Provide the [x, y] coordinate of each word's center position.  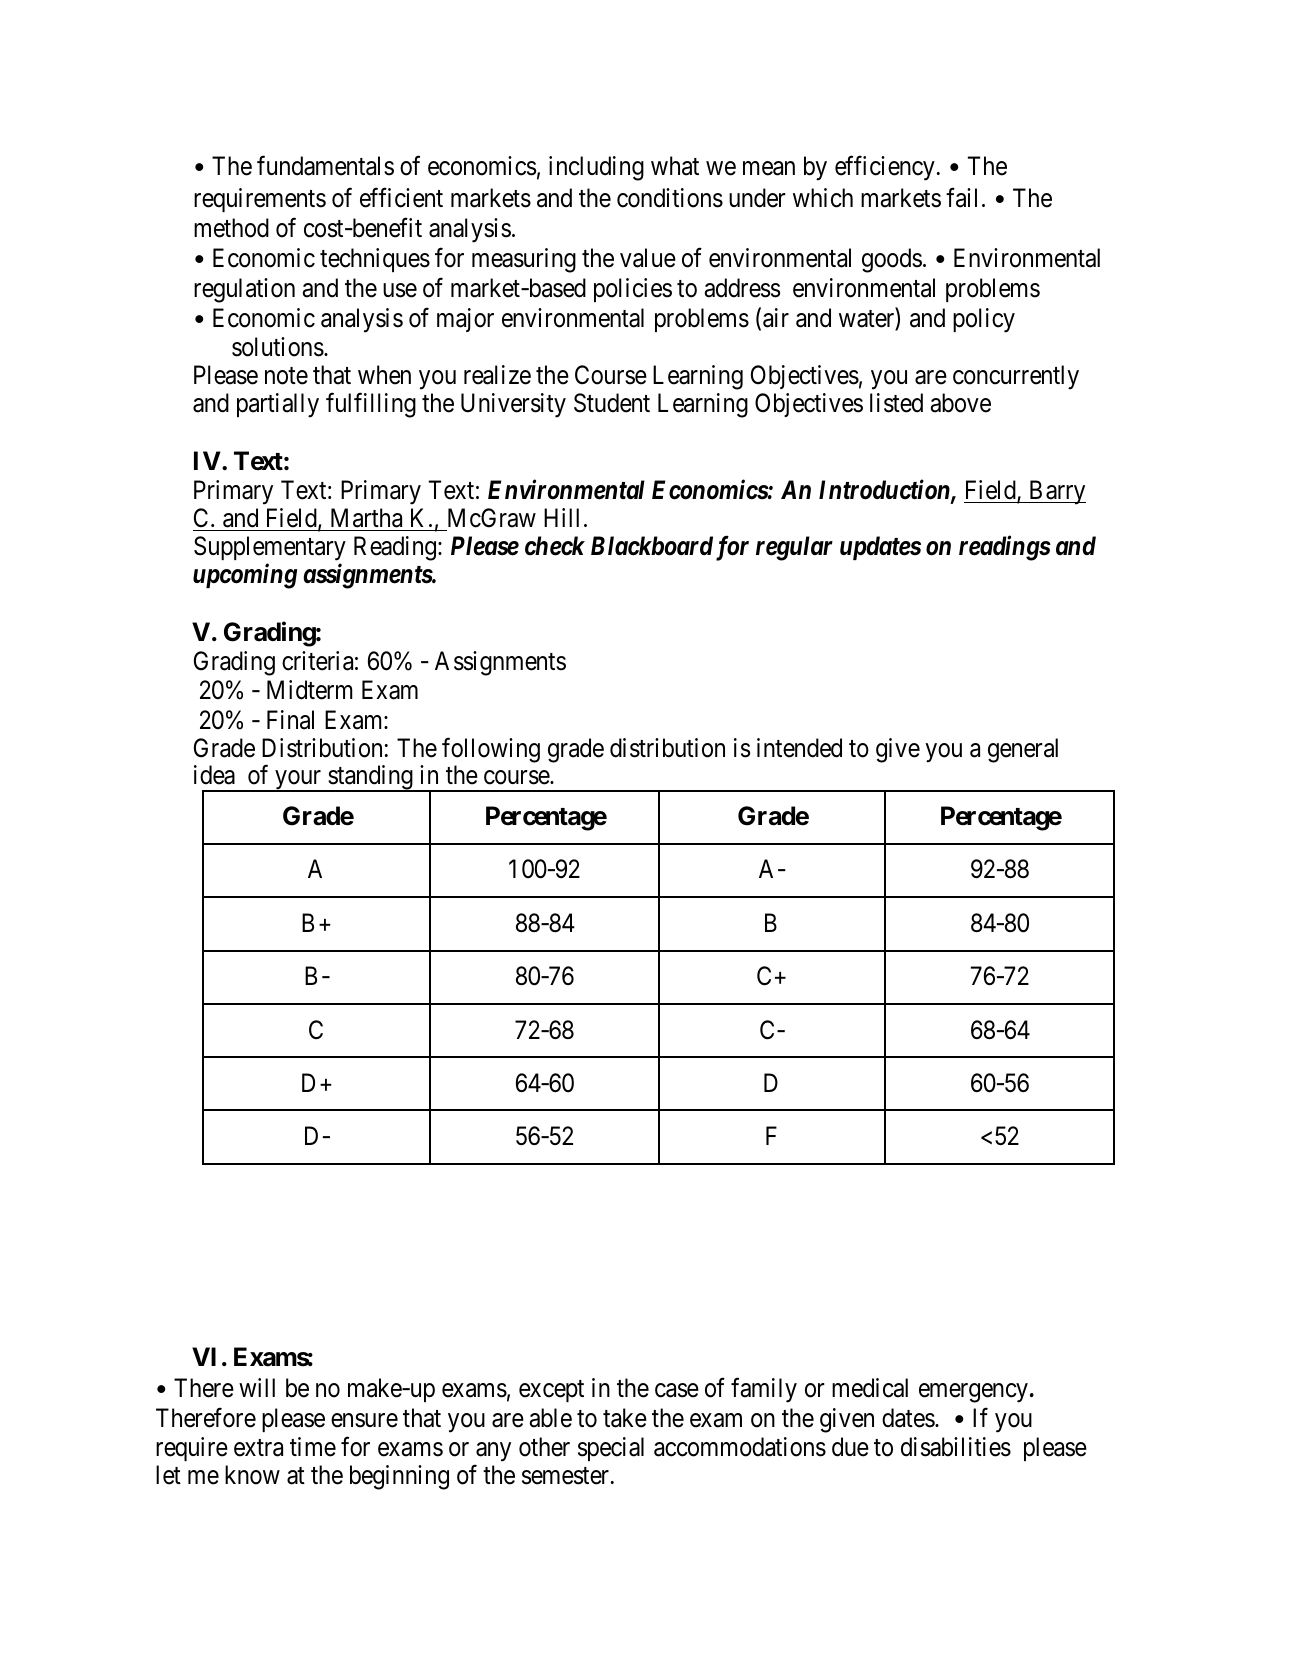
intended [799, 748]
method [231, 228]
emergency [973, 1393]
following [491, 750]
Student [612, 403]
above [961, 403]
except [551, 1391]
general [1023, 750]
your [298, 781]
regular [794, 548]
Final [290, 720]
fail [961, 197]
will [257, 1387]
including [596, 168]
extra [258, 1448]
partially [278, 405]
